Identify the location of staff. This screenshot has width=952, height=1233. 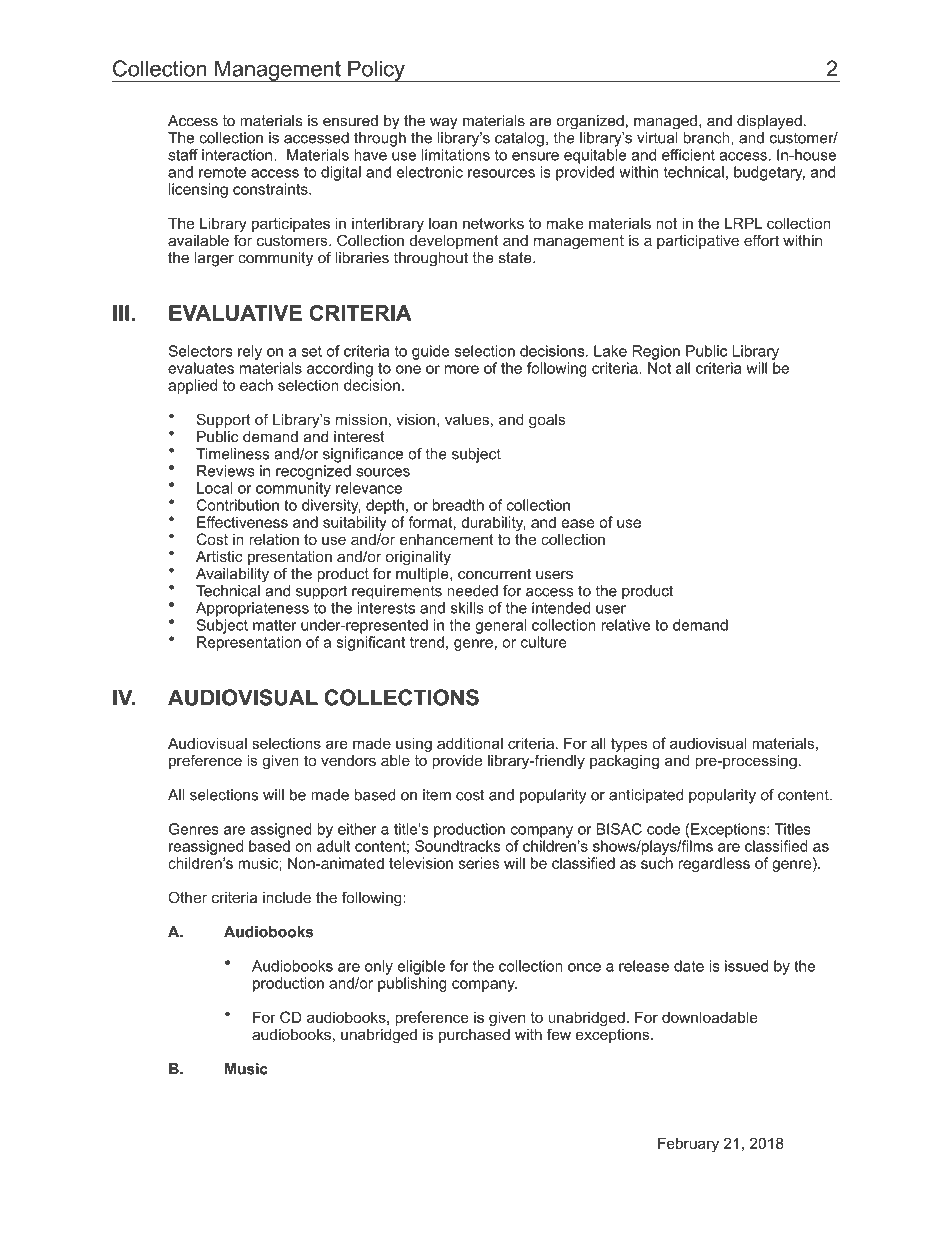
(183, 155).
